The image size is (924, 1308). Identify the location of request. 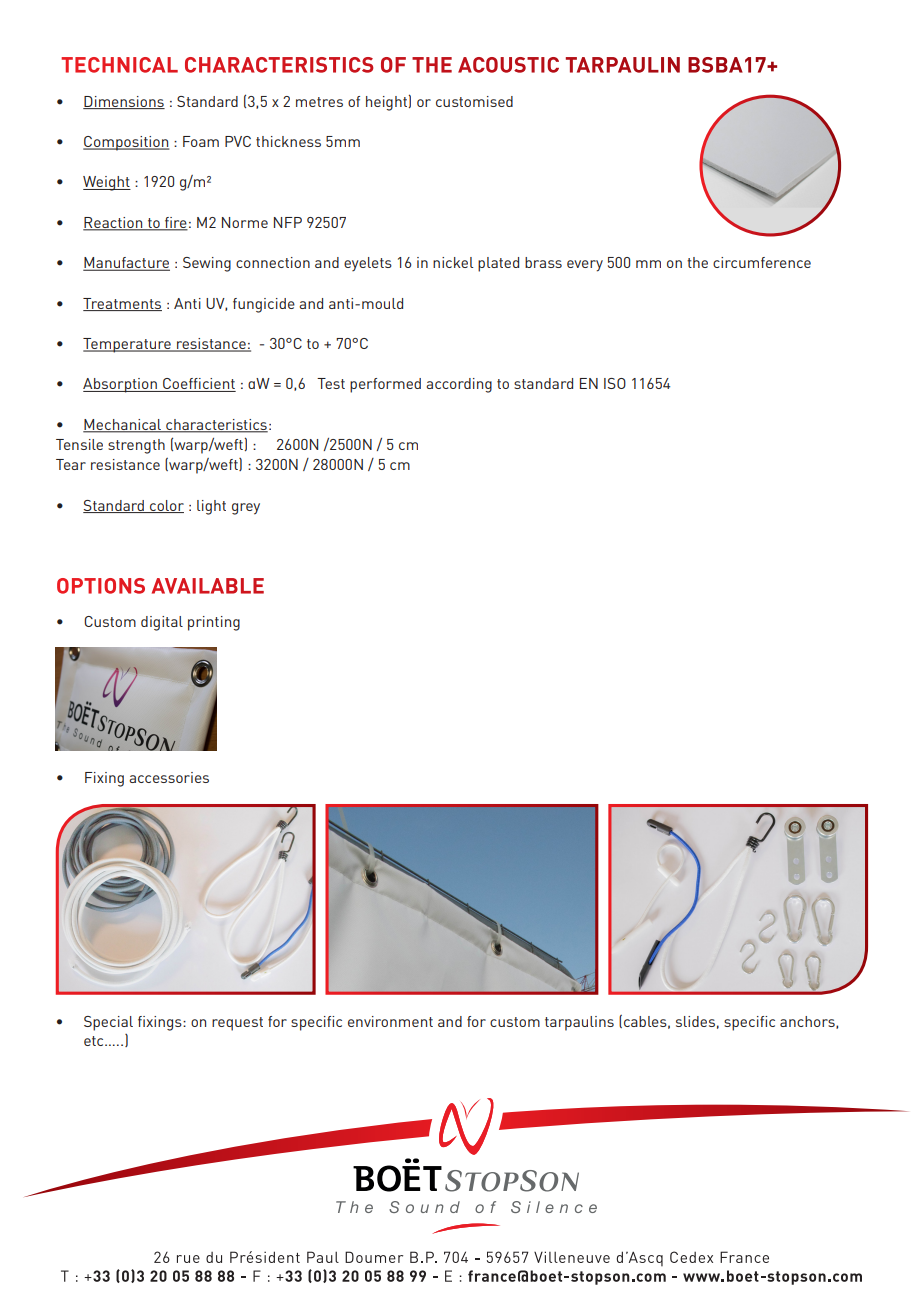
(237, 1024).
